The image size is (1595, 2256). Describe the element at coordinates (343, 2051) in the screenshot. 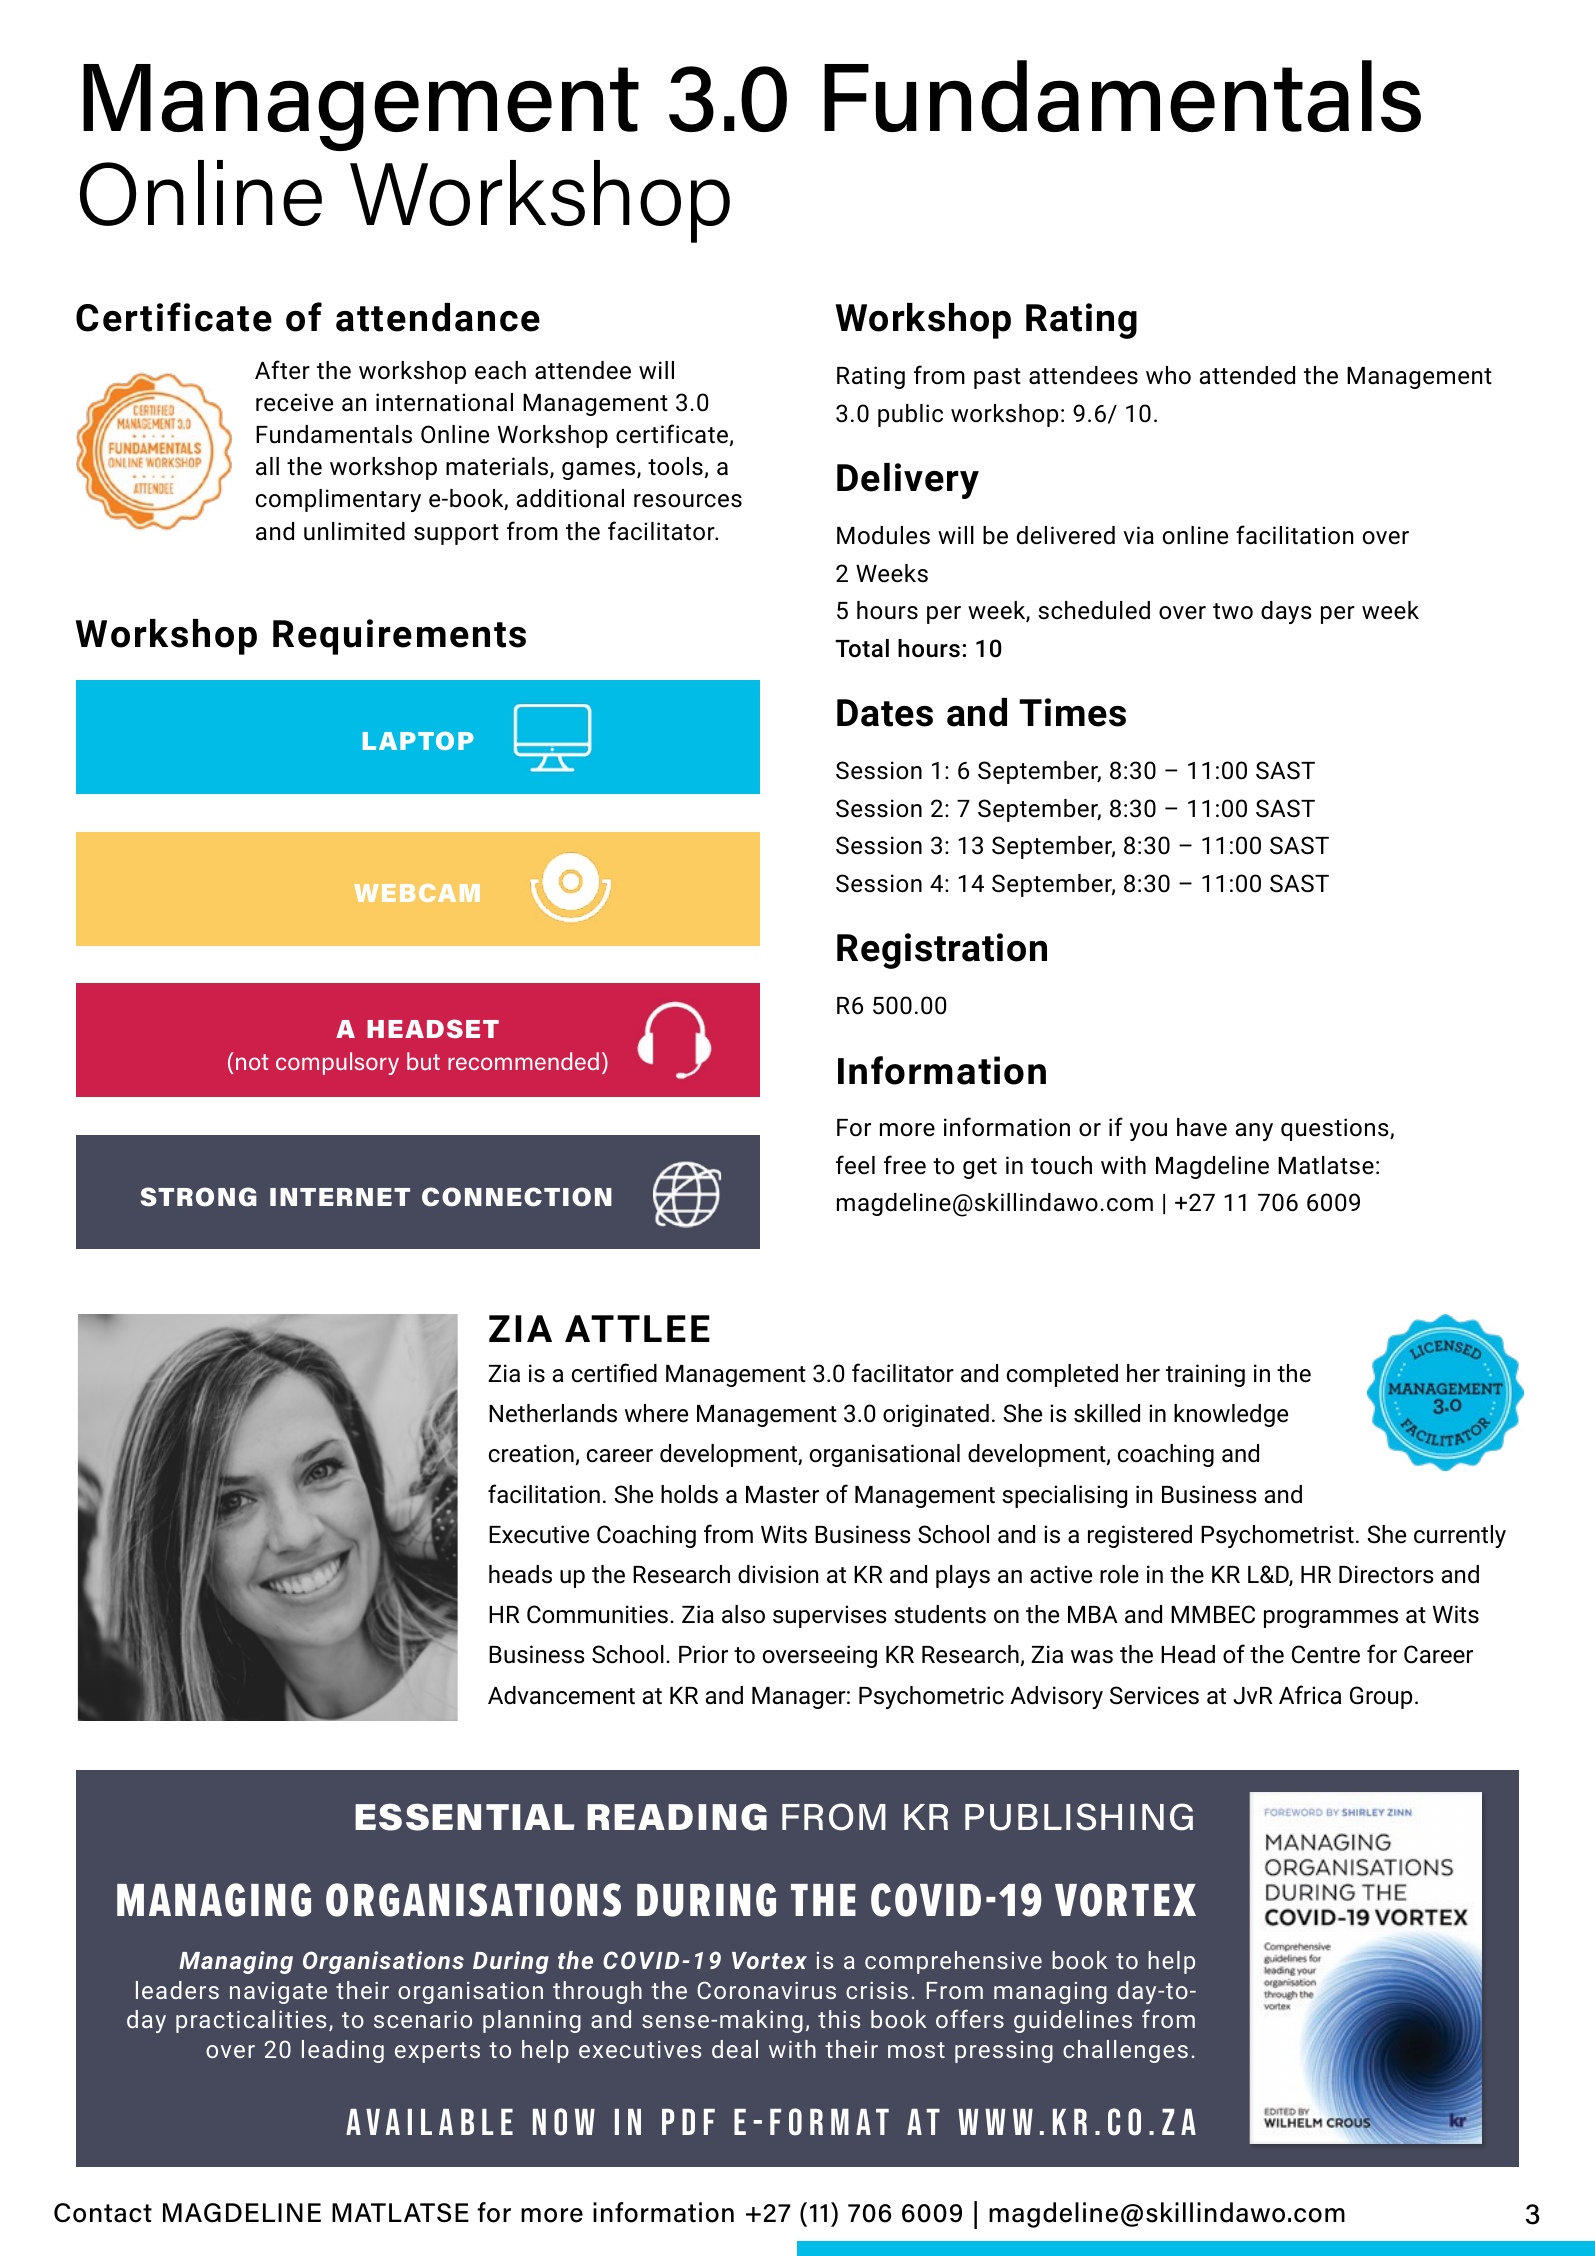

I see `leading` at that location.
